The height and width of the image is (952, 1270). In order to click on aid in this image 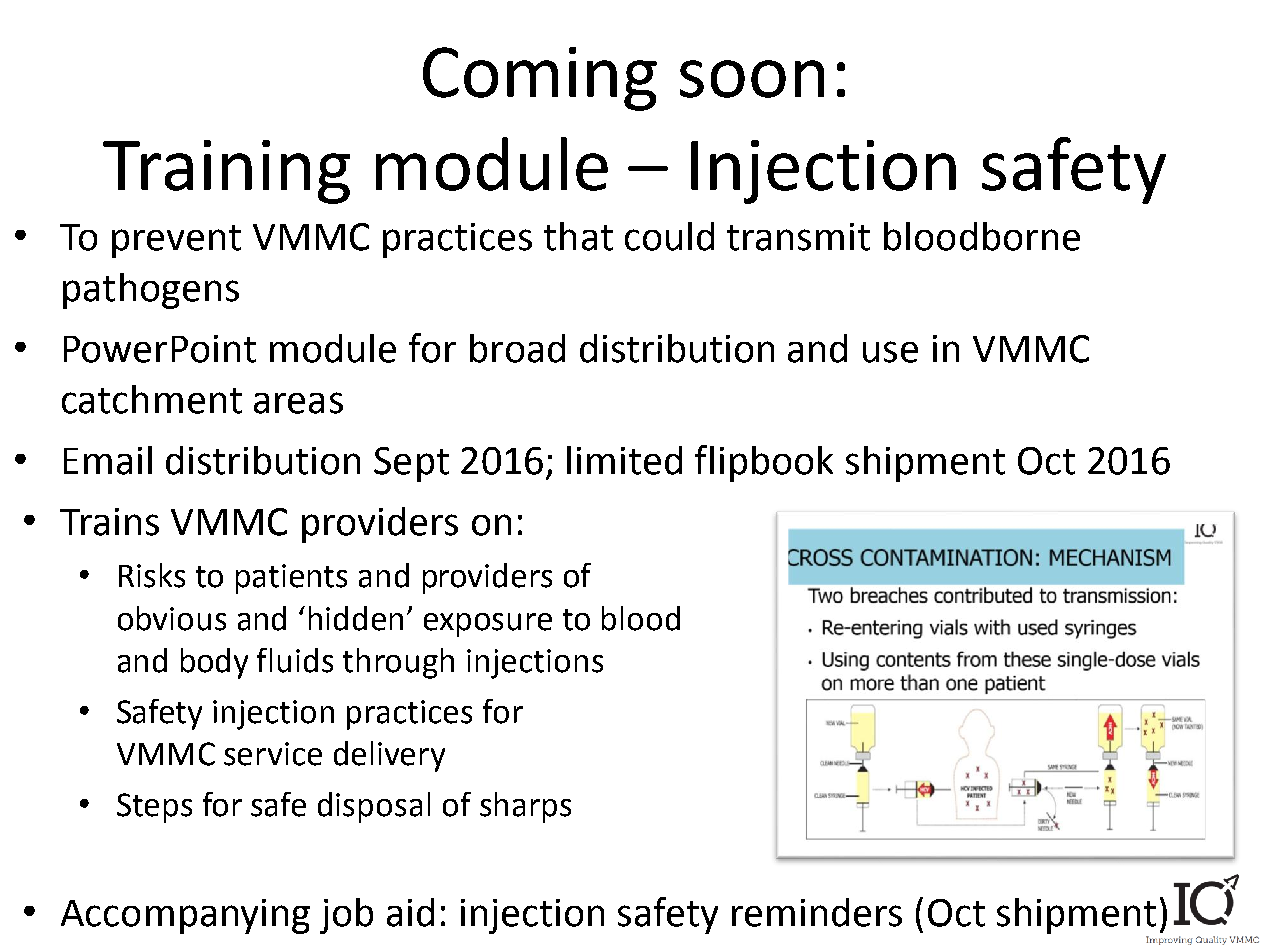, I will do `click(410, 912)`.
